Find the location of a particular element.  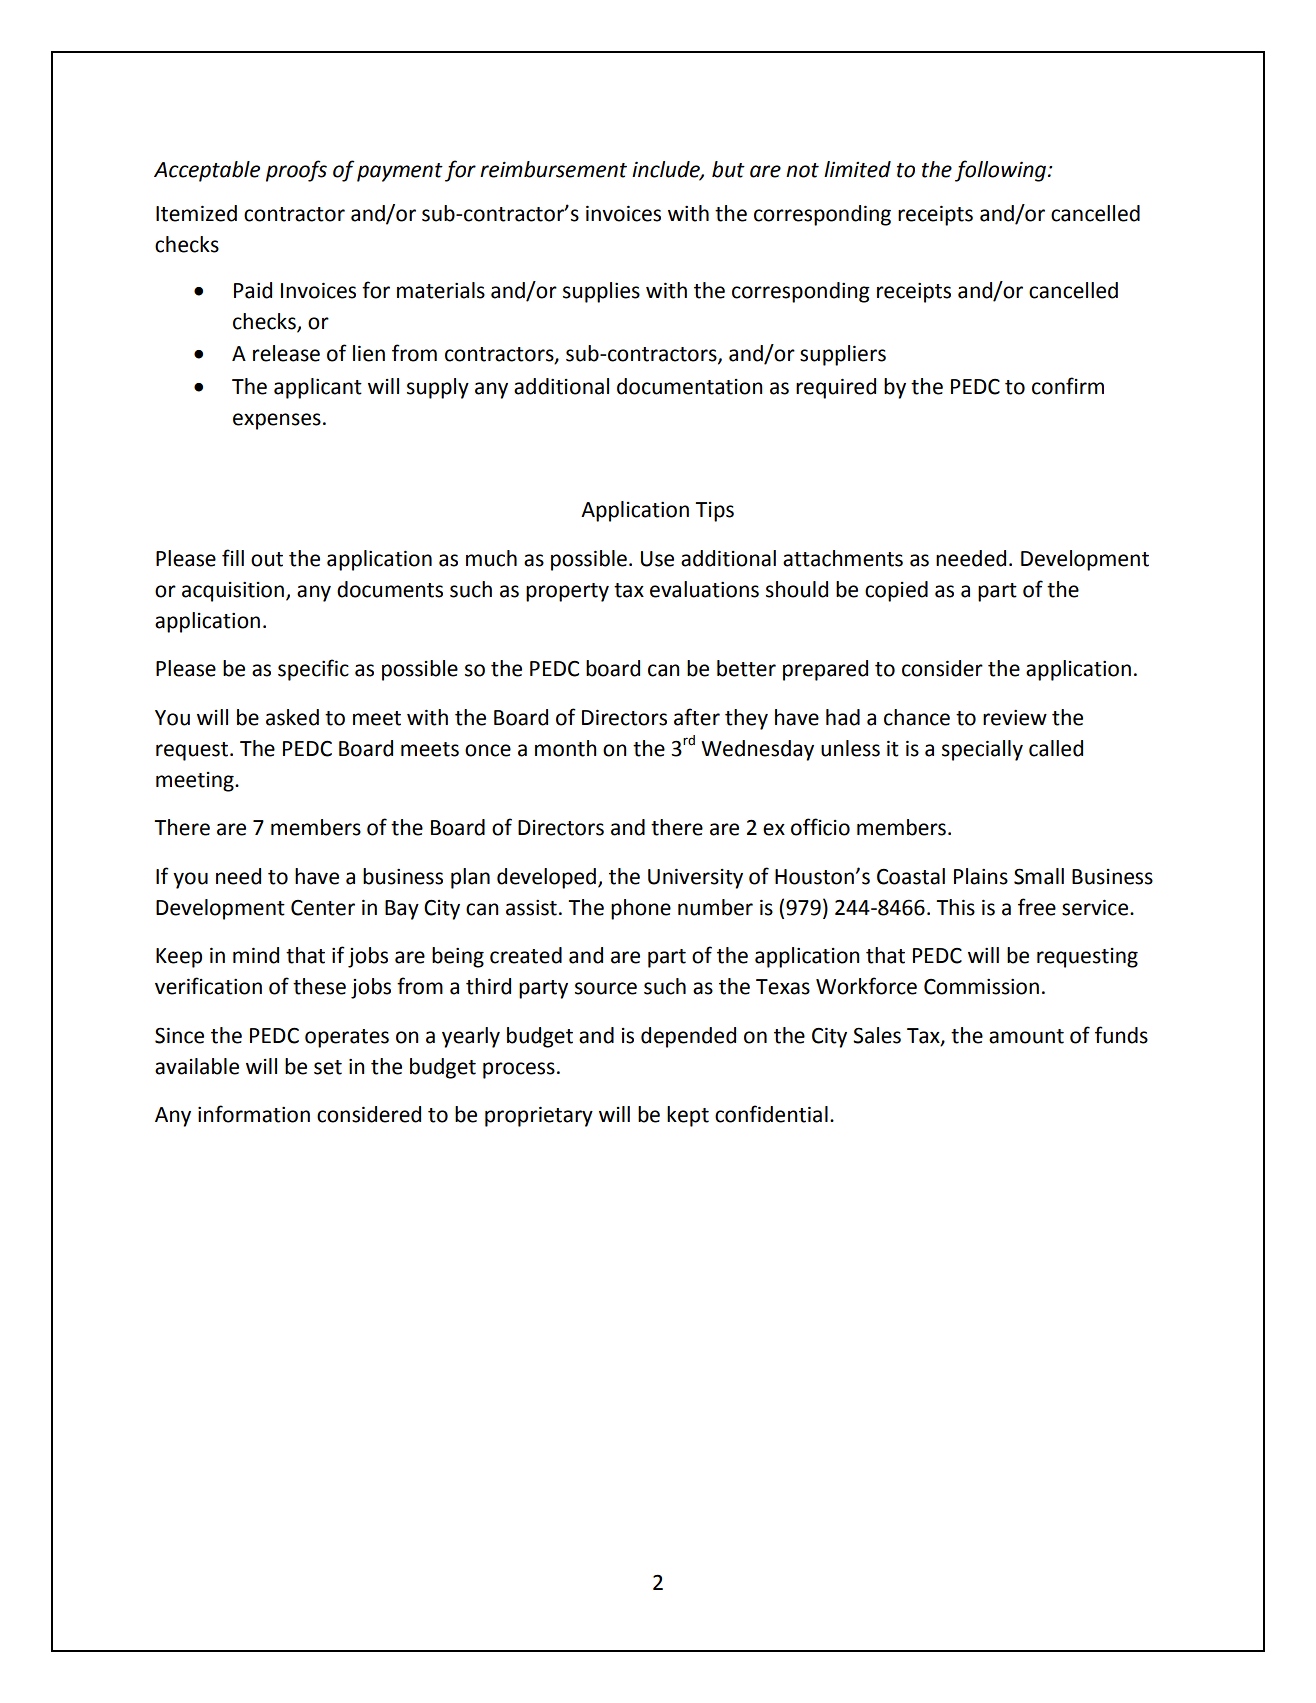

proofs is located at coordinates (296, 171).
